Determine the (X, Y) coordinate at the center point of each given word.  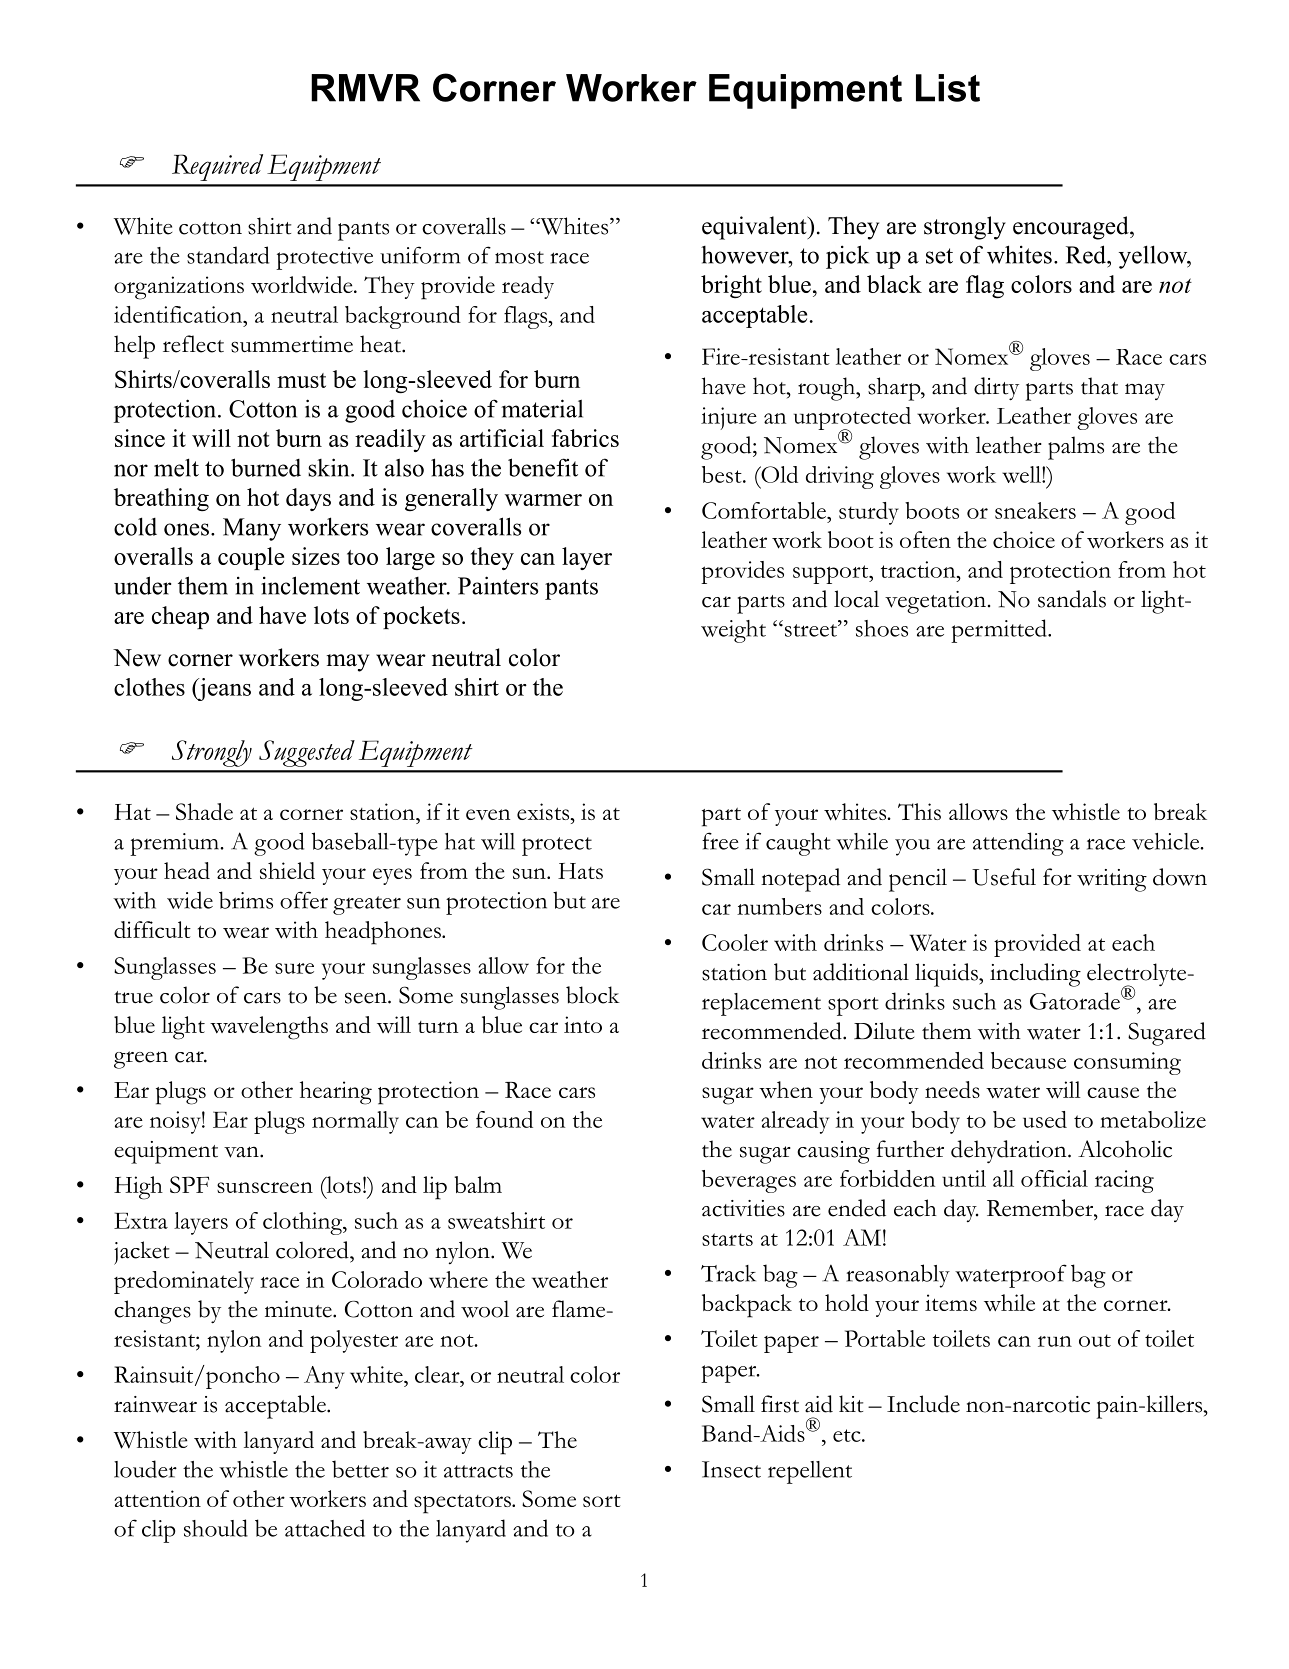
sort (602, 1500)
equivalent (755, 228)
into (583, 1024)
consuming (1127, 1063)
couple (251, 558)
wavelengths (269, 1028)
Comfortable (765, 510)
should (216, 1528)
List (948, 88)
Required (217, 167)
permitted (1000, 631)
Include (923, 1404)
